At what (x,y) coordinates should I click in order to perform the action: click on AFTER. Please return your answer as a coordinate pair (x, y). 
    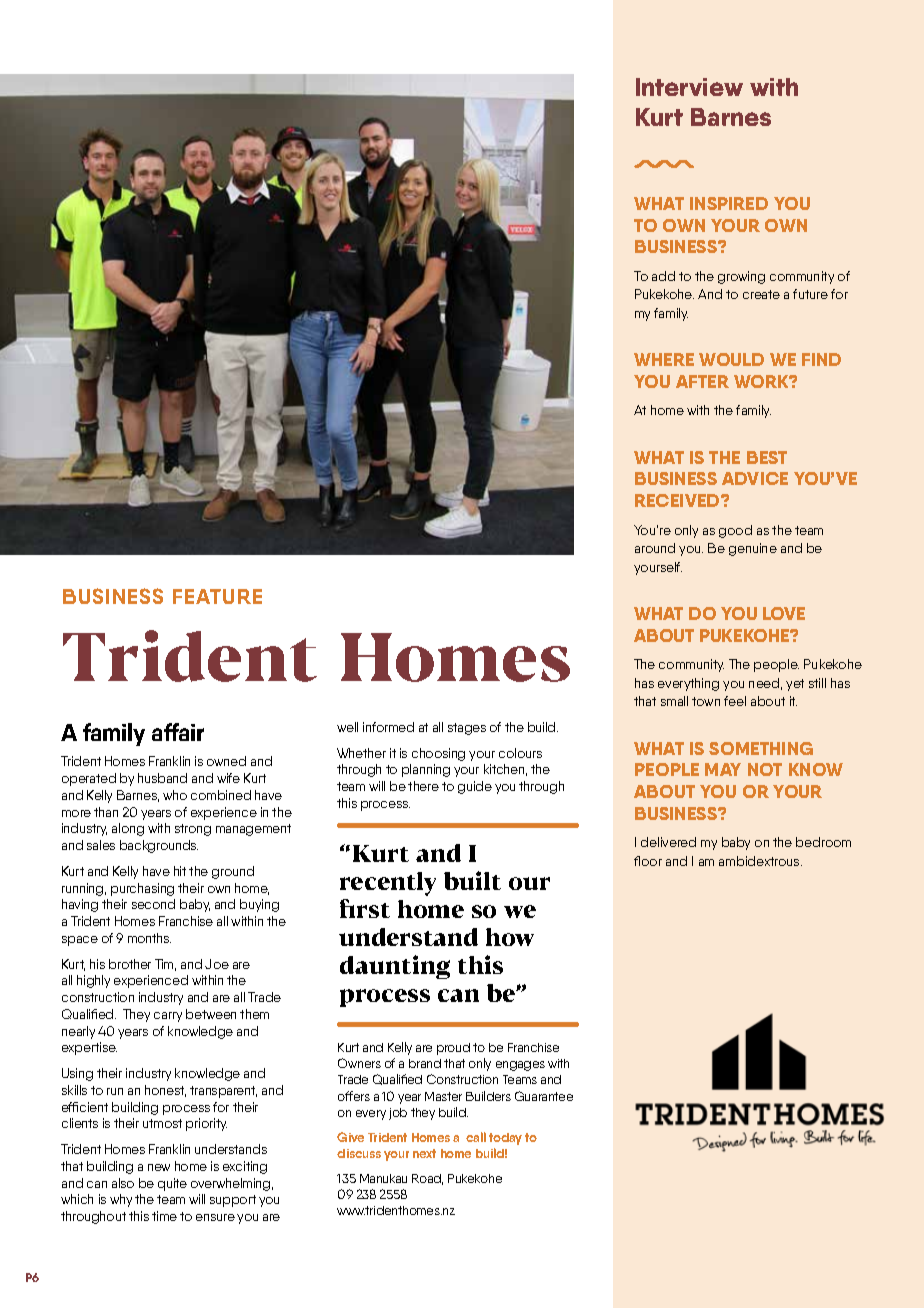
    Looking at the image, I should click on (702, 381).
